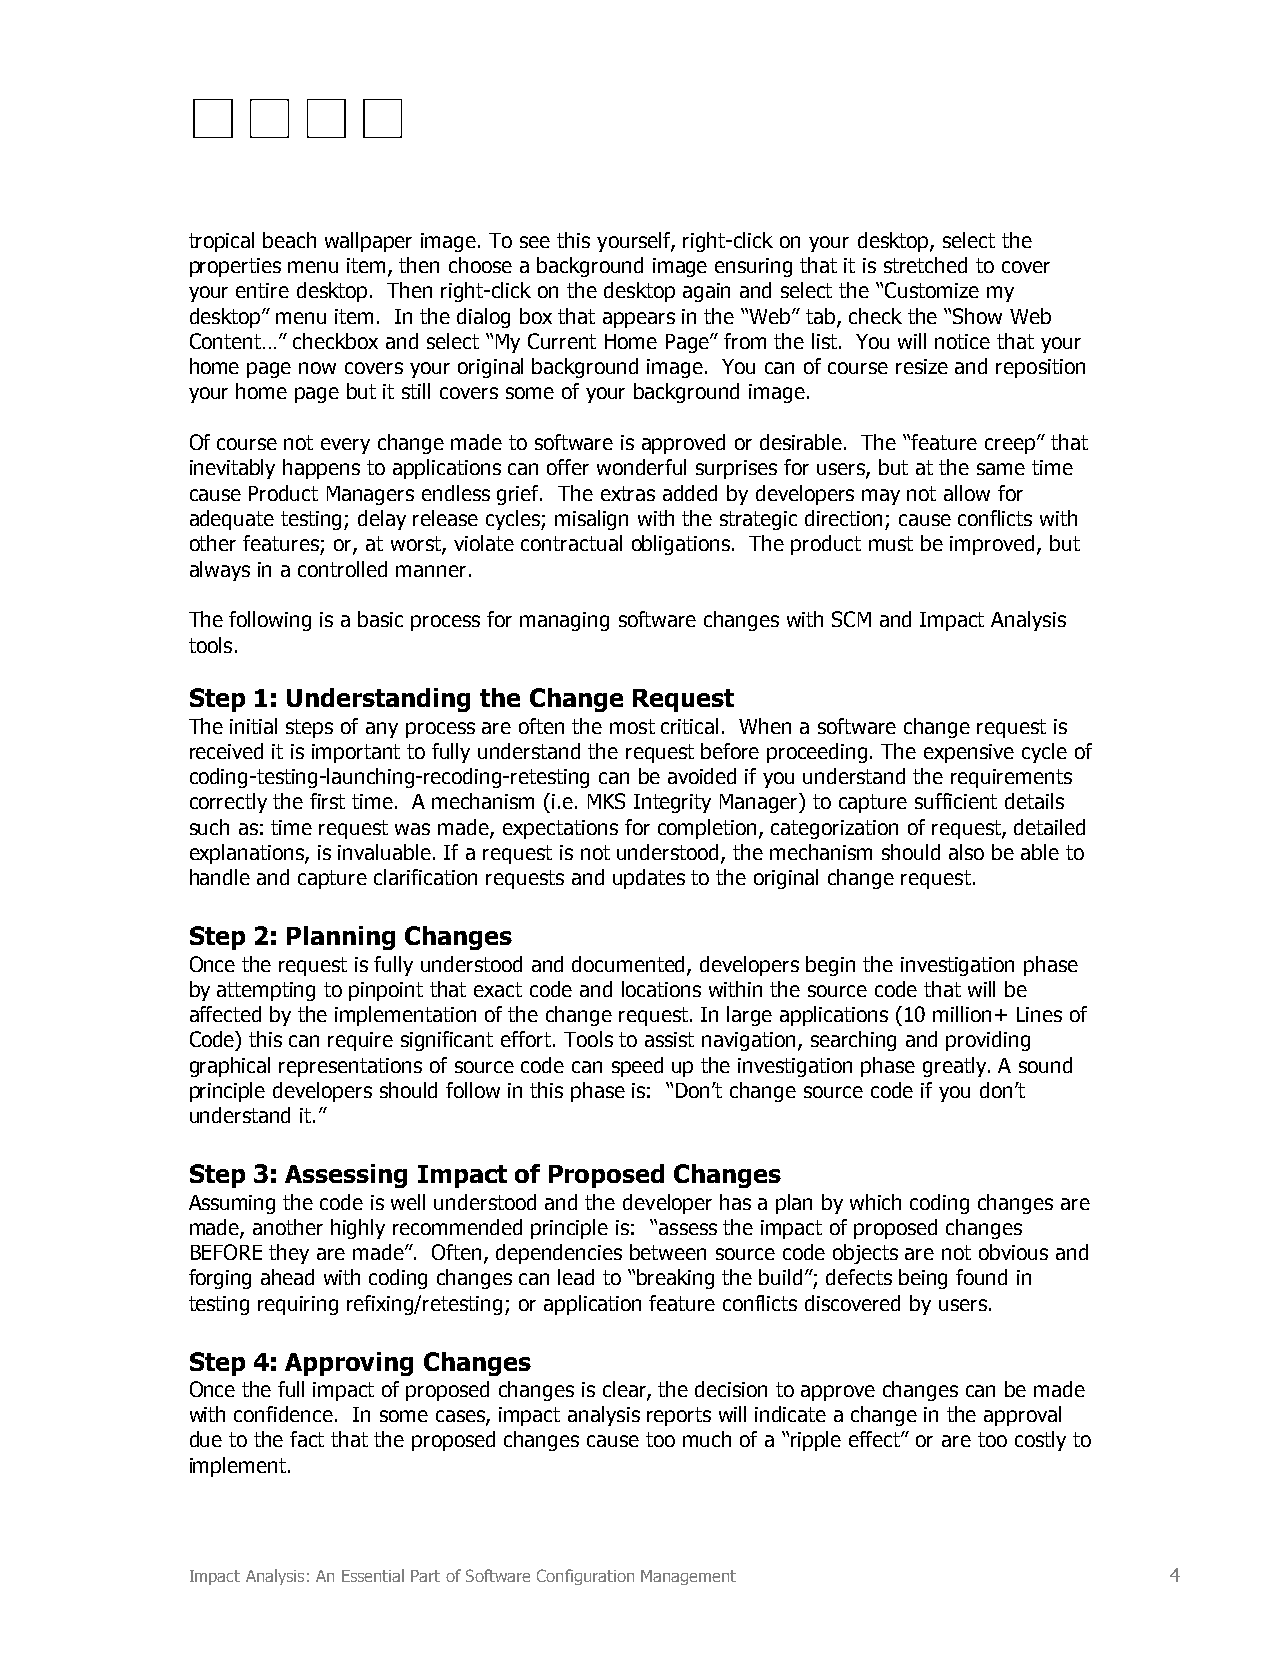 The height and width of the screenshot is (1661, 1283). Describe the element at coordinates (373, 1575) in the screenshot. I see `Essential` at that location.
